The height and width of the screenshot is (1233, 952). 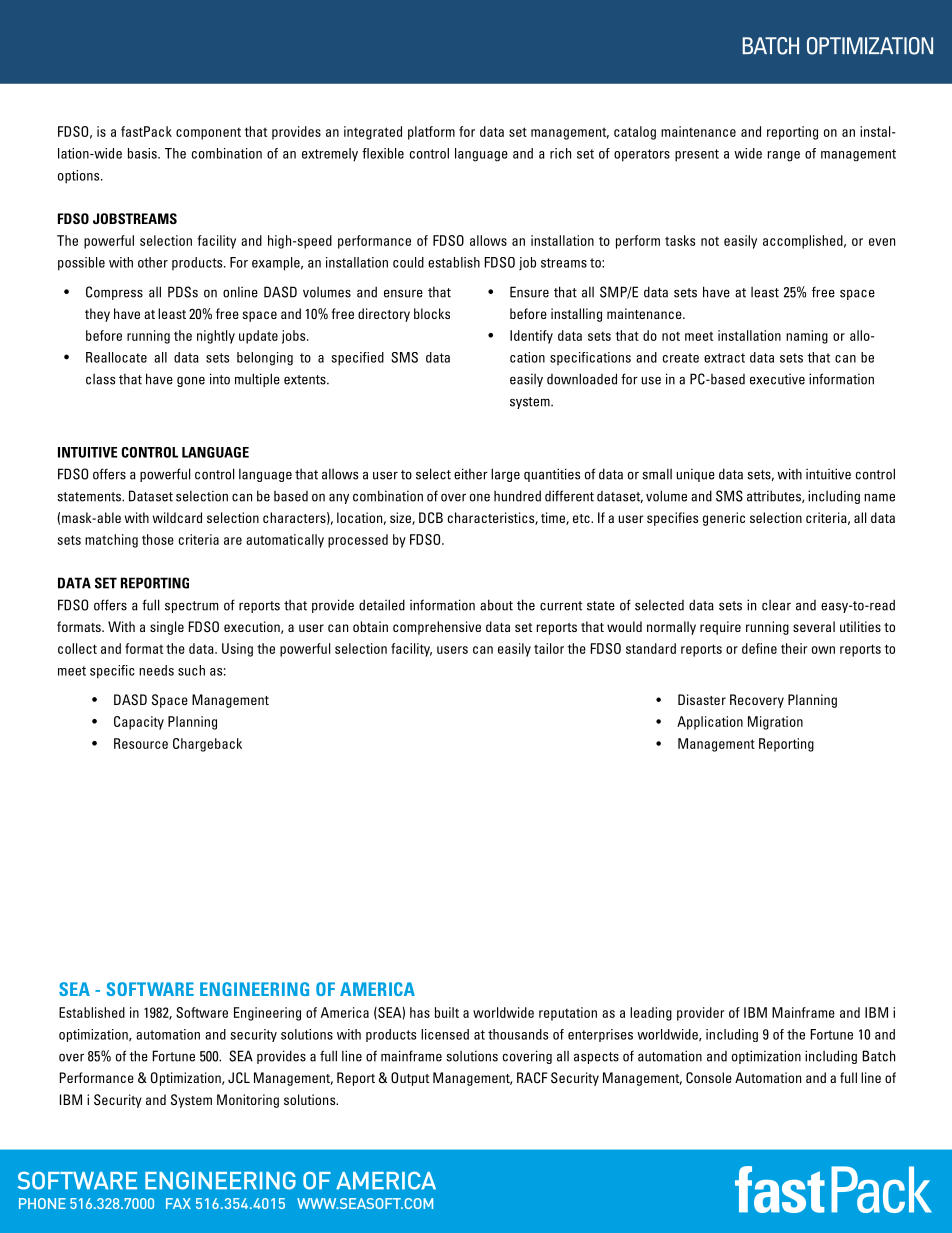 What do you see at coordinates (139, 723) in the screenshot?
I see `Capacity` at bounding box center [139, 723].
